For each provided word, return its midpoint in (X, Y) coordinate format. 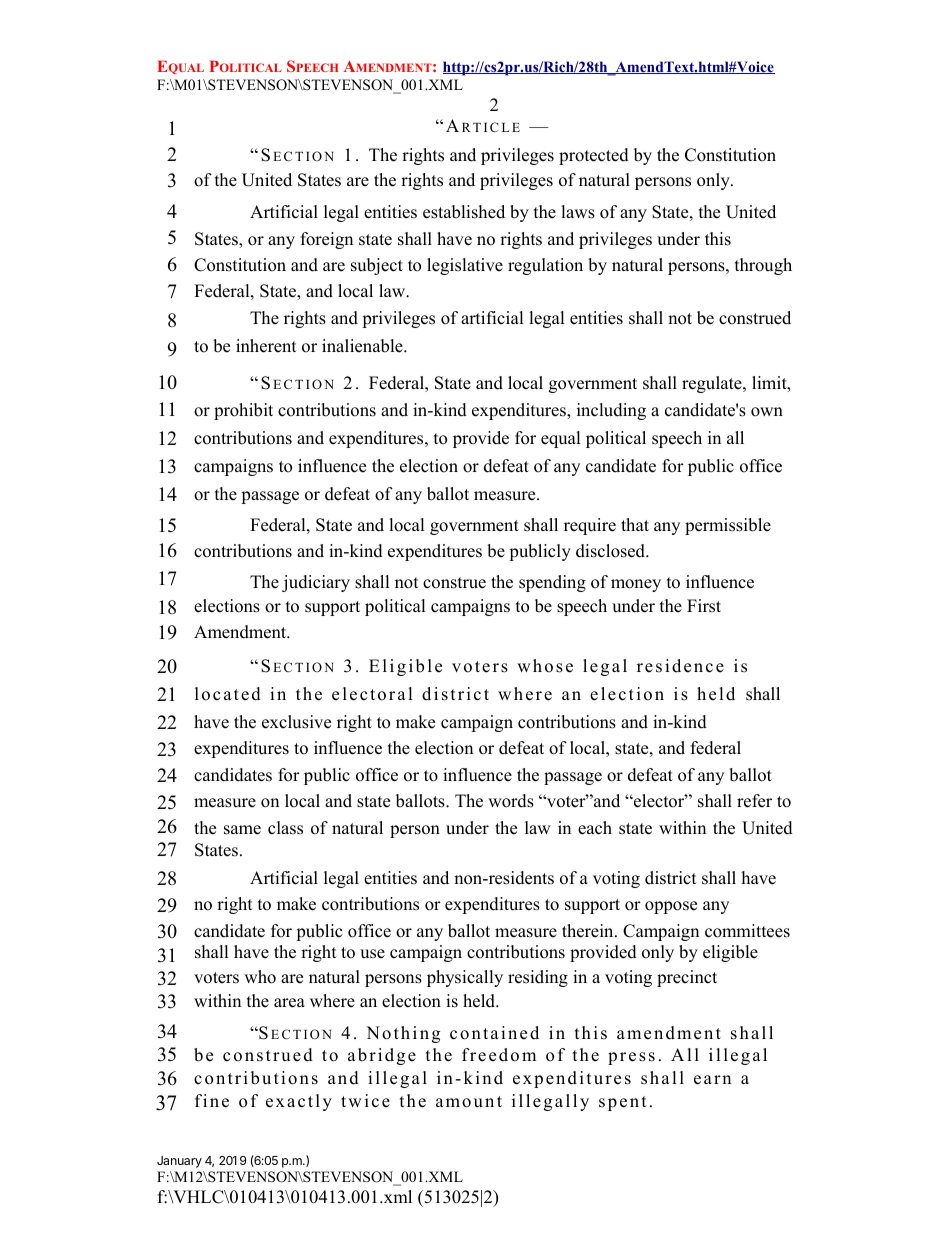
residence (680, 666)
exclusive (296, 722)
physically (465, 978)
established (464, 212)
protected (594, 156)
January (179, 1162)
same (242, 830)
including (611, 411)
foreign (327, 240)
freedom (499, 1055)
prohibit (243, 411)
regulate (713, 384)
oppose (671, 907)
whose (545, 666)
